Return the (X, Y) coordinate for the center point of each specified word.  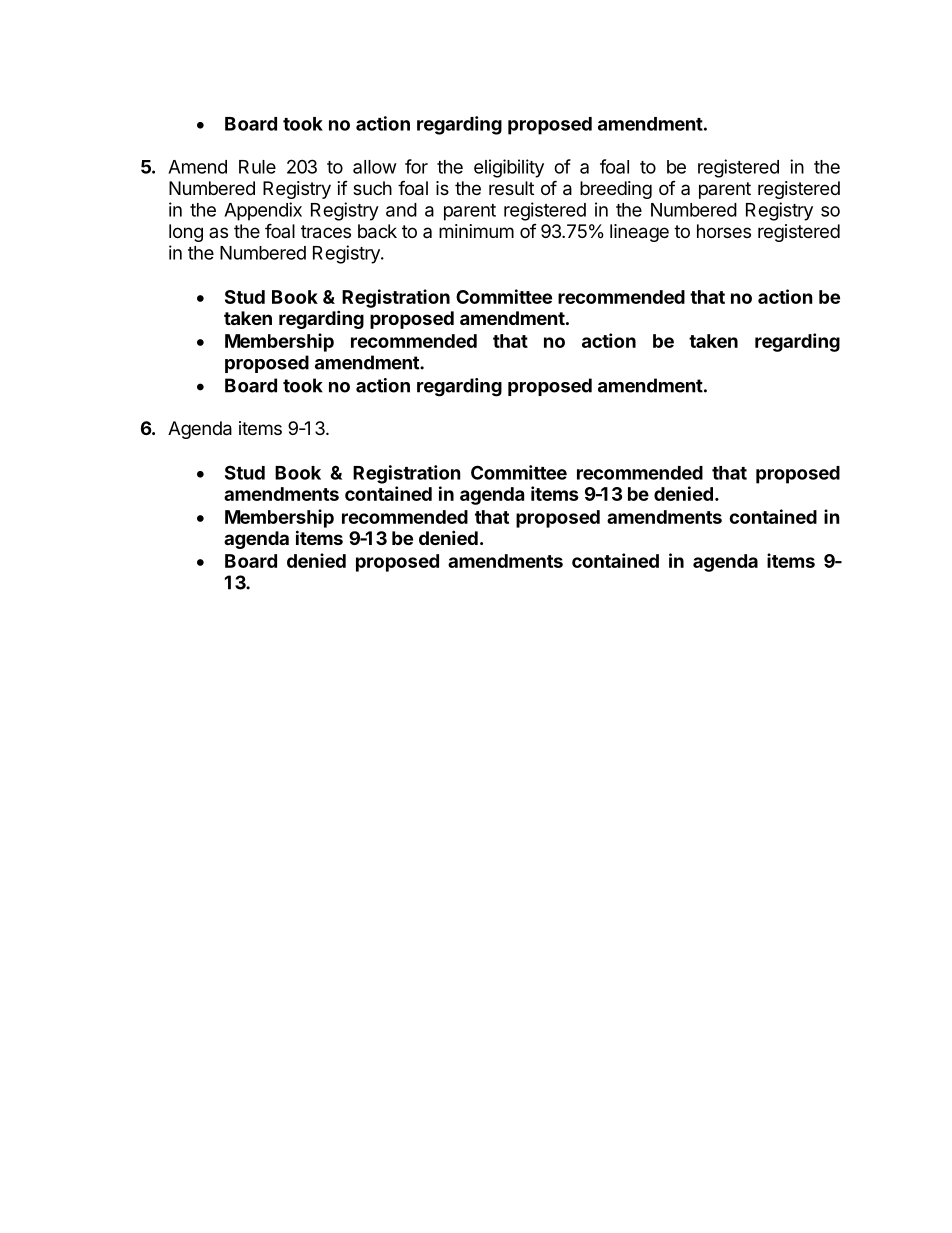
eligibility (509, 168)
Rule (257, 167)
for (416, 166)
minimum (476, 231)
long (186, 233)
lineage (639, 233)
